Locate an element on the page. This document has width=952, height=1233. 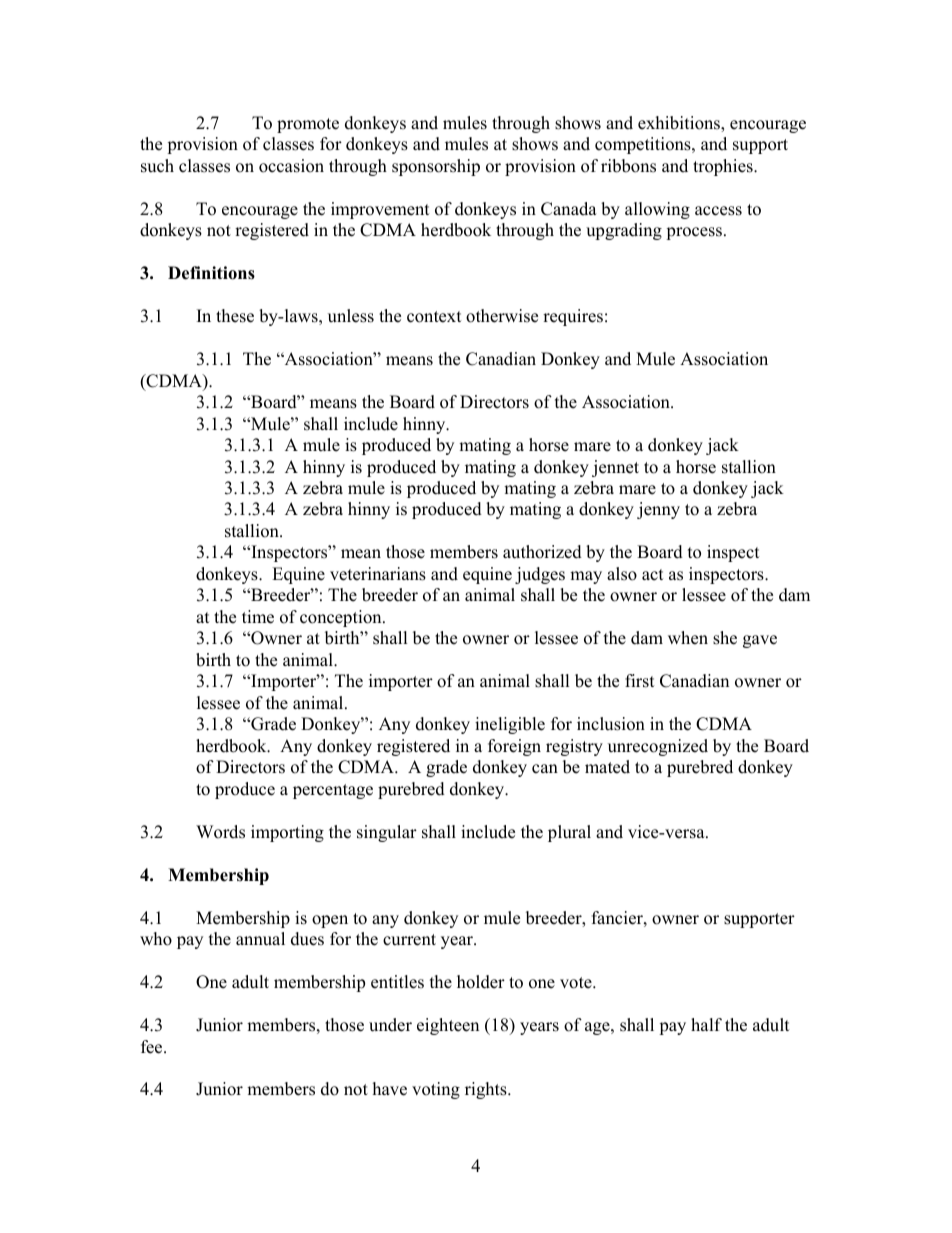
when is located at coordinates (688, 638).
